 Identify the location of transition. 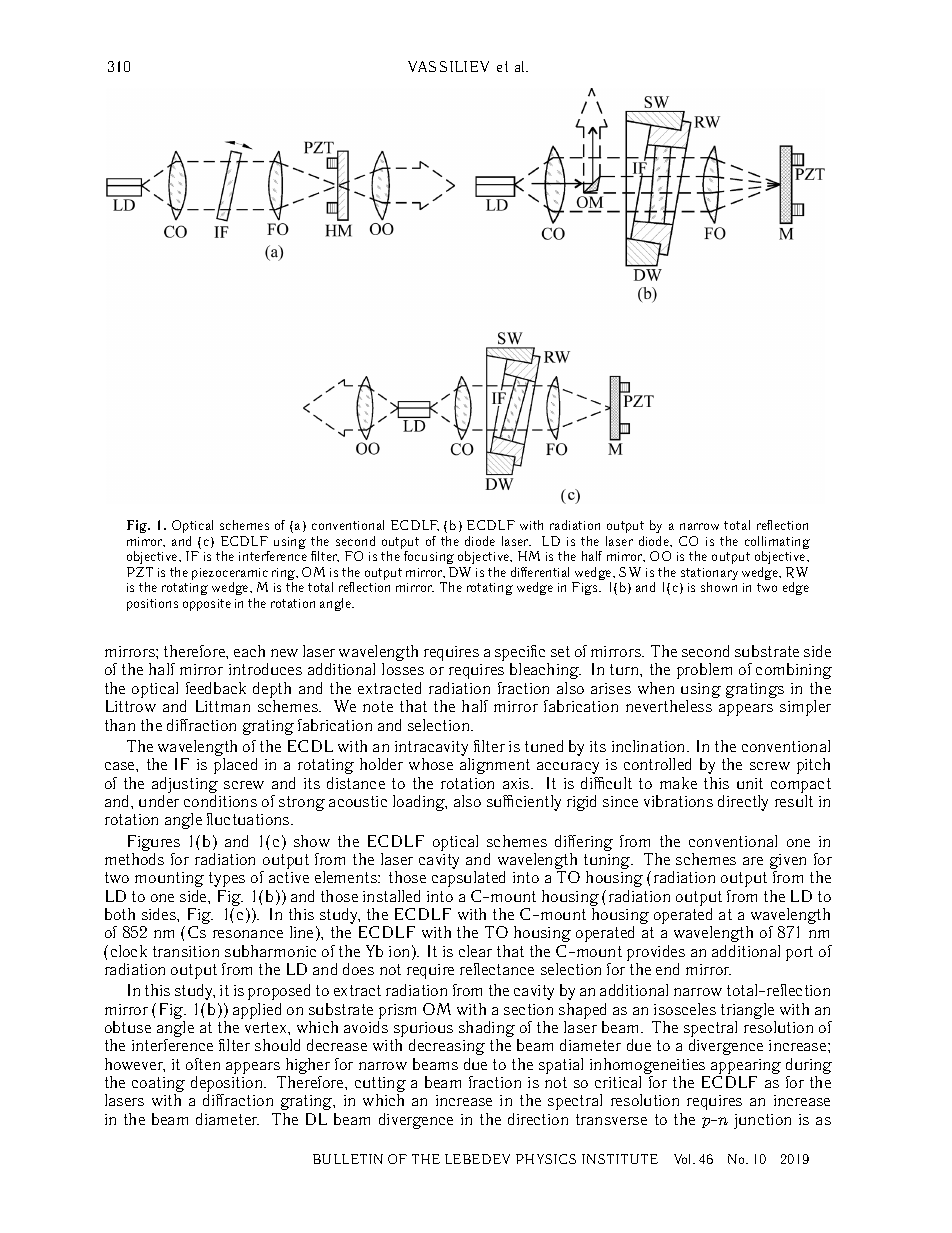
(186, 951).
